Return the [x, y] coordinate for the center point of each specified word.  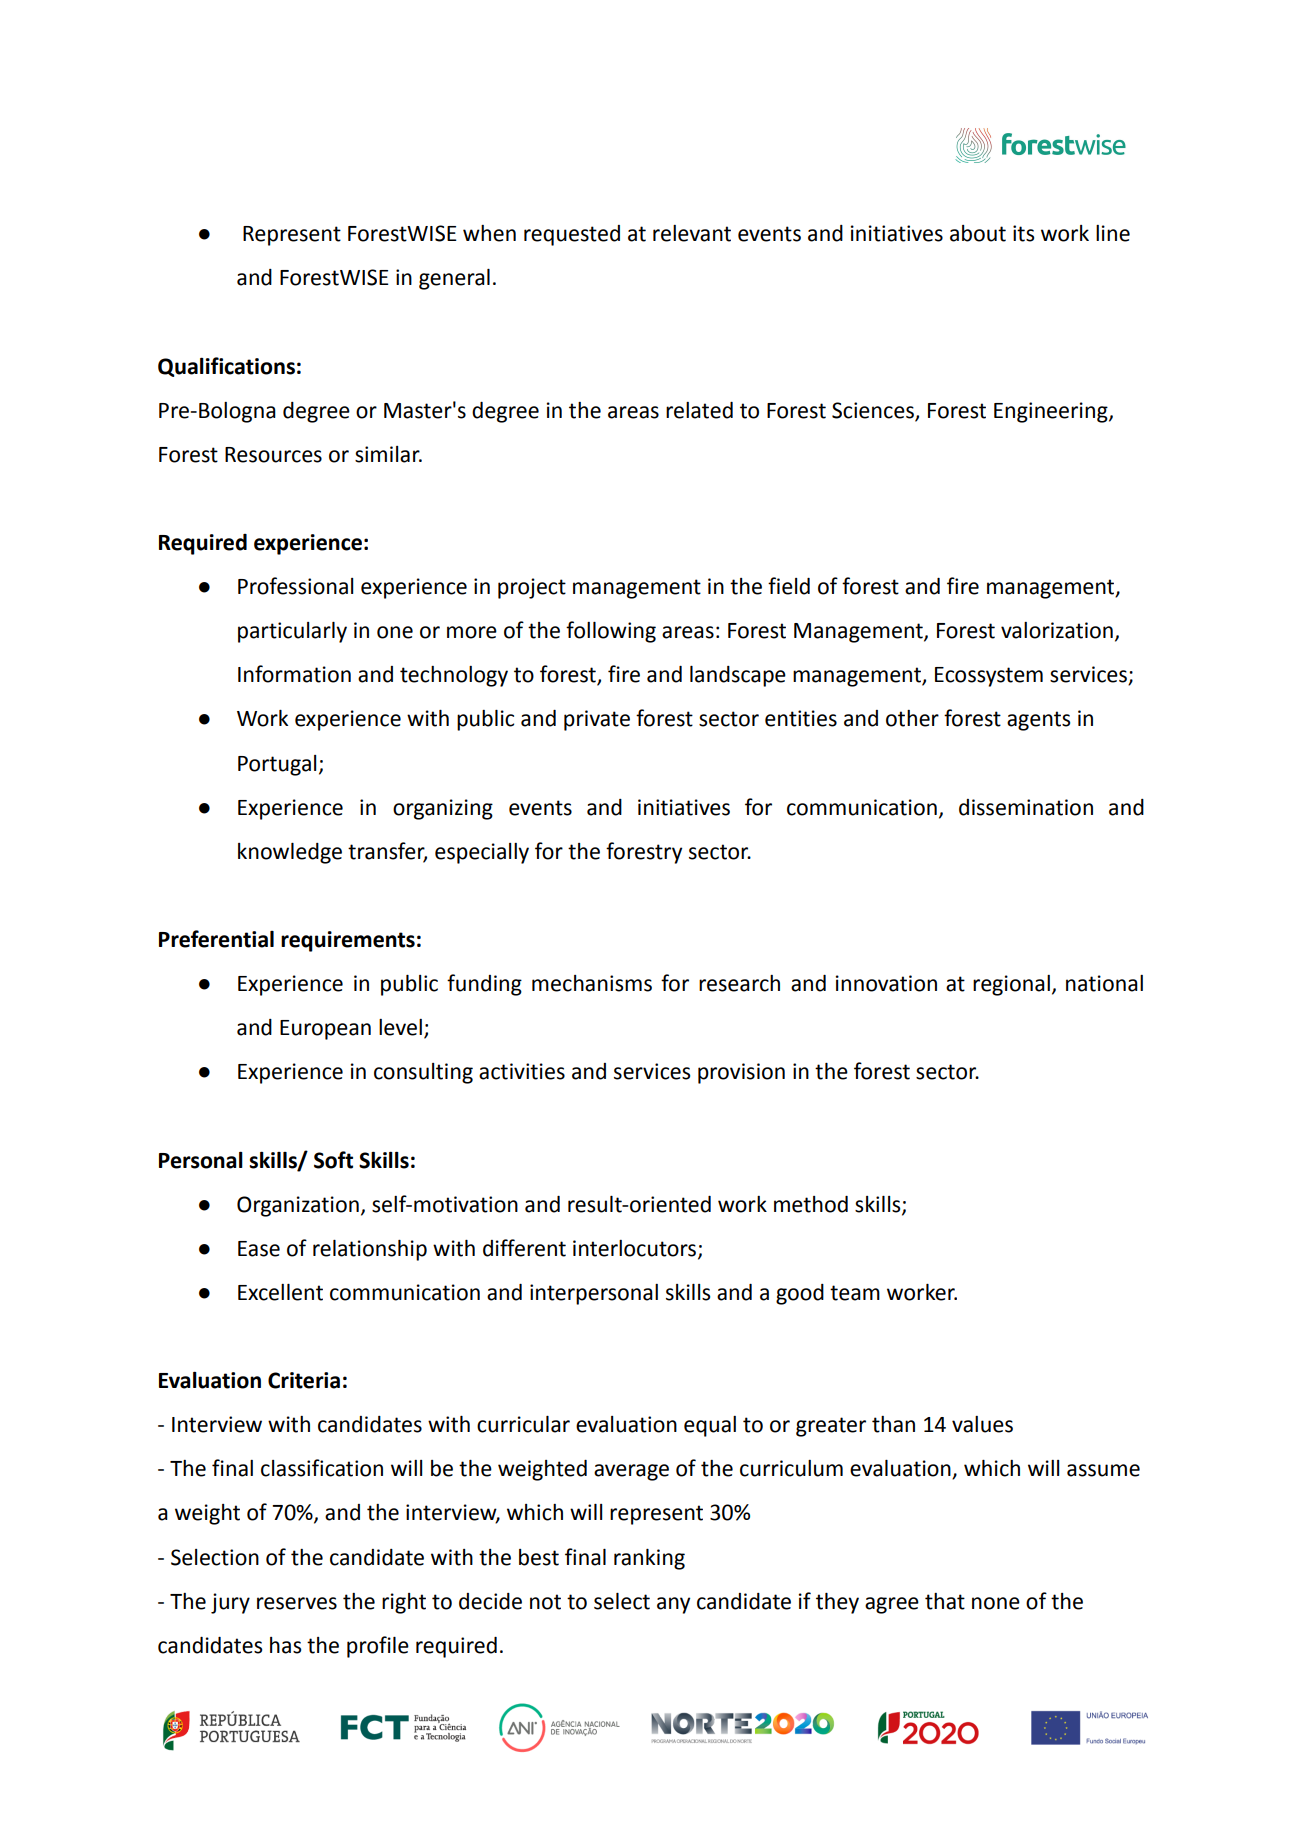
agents [1038, 721]
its [1023, 233]
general [454, 279]
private [597, 720]
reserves [297, 1603]
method [811, 1204]
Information [294, 674]
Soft [333, 1160]
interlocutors [636, 1249]
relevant [692, 233]
